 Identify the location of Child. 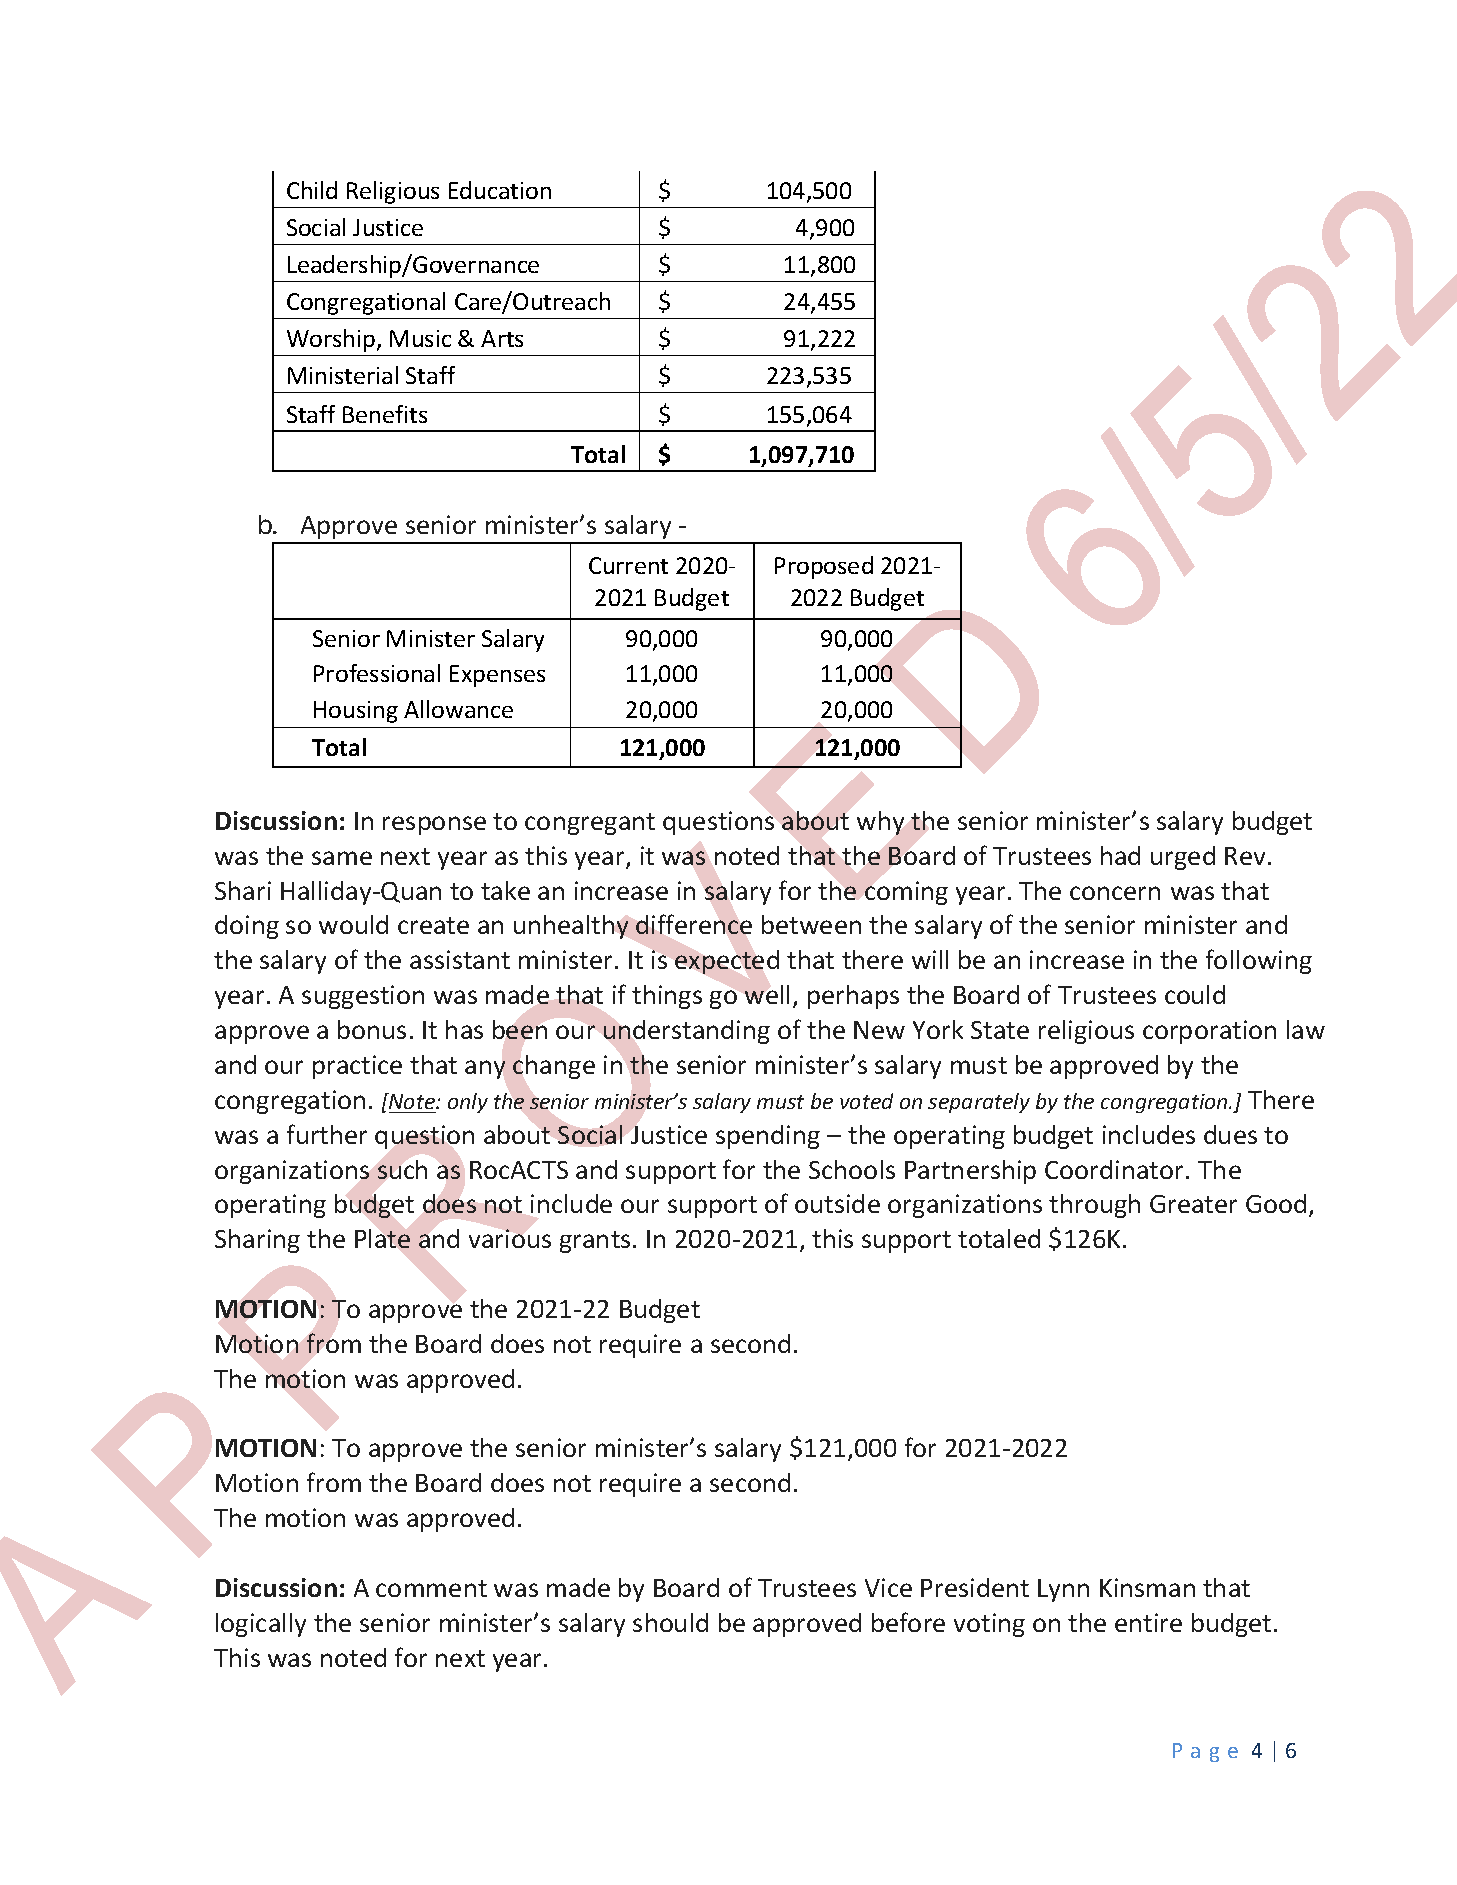
(312, 190).
